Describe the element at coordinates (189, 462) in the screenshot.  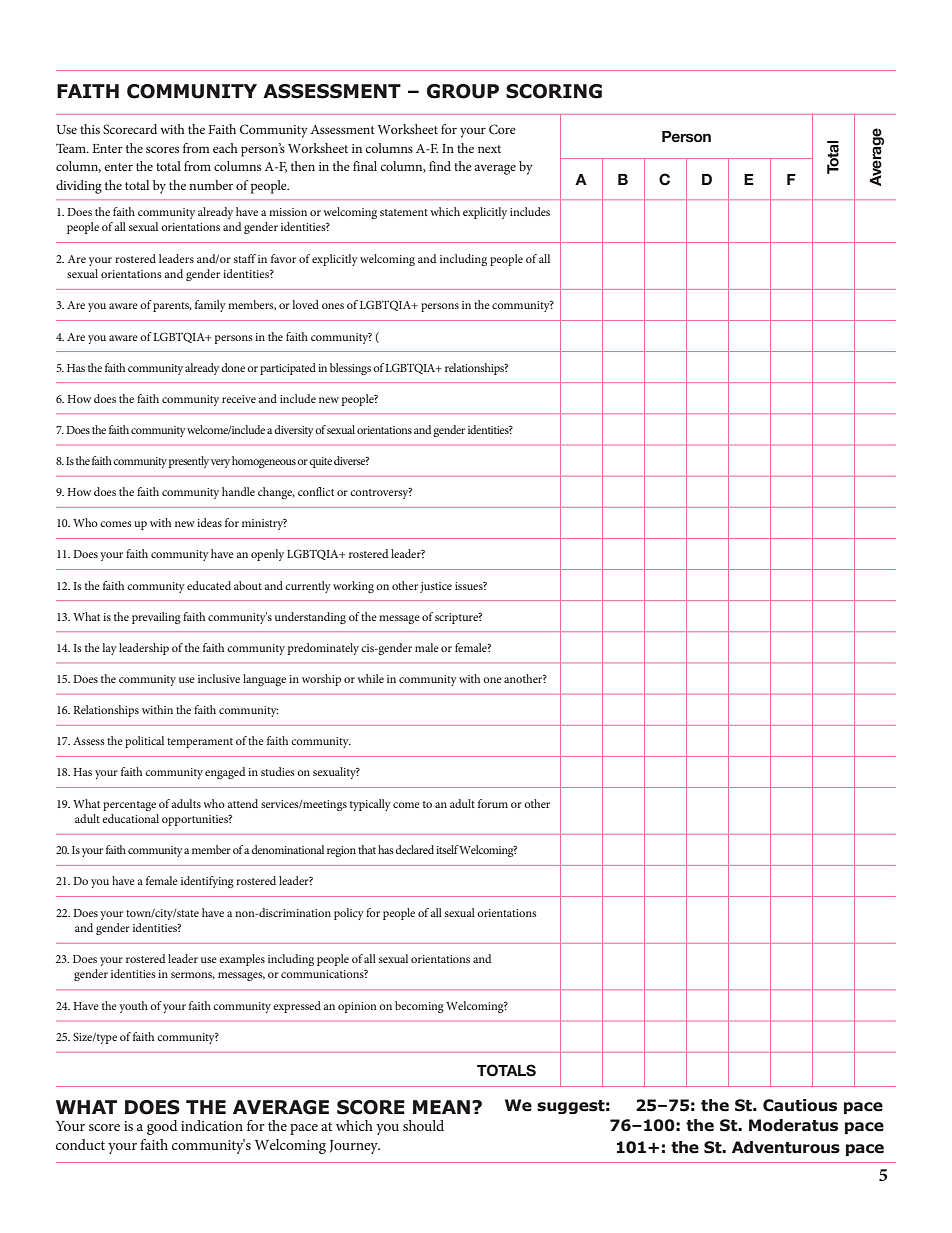
I see `presently` at that location.
